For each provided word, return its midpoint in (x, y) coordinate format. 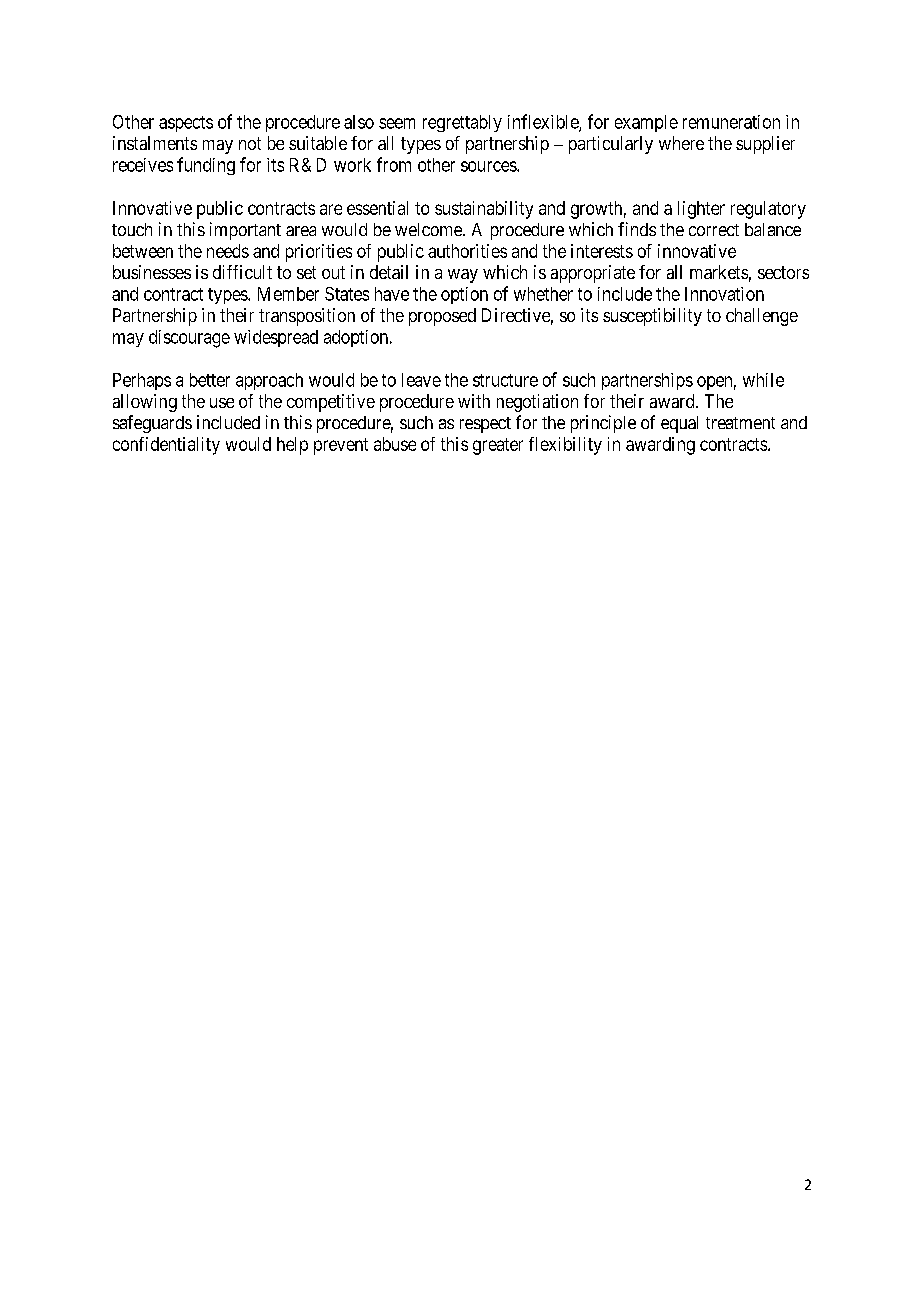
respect (485, 425)
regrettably (462, 123)
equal (679, 424)
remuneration (731, 122)
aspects (186, 124)
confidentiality (166, 446)
